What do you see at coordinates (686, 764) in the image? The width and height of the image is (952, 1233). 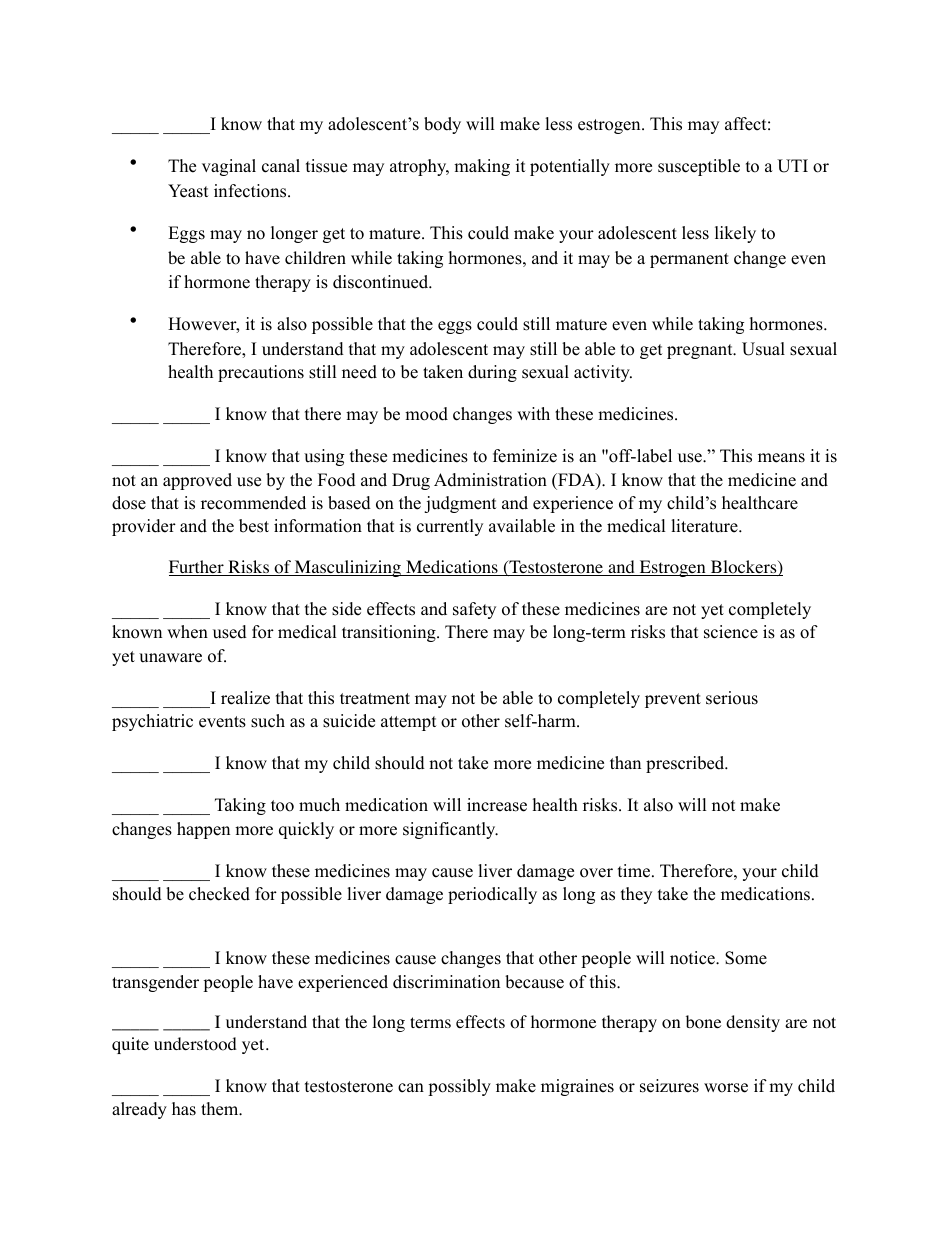 I see `prescribed` at bounding box center [686, 764].
